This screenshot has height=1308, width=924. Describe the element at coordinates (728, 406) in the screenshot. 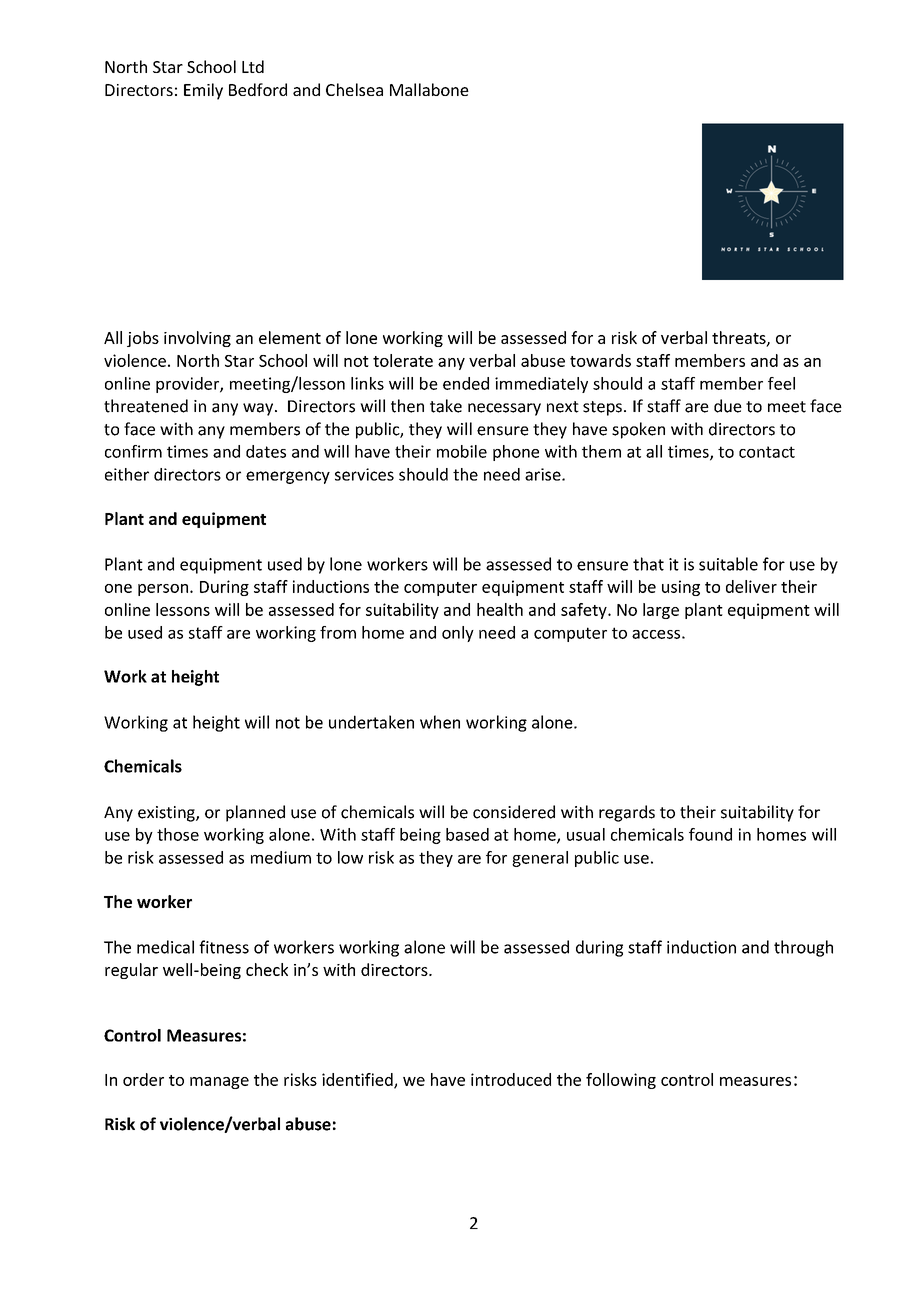

I see `due` at that location.
